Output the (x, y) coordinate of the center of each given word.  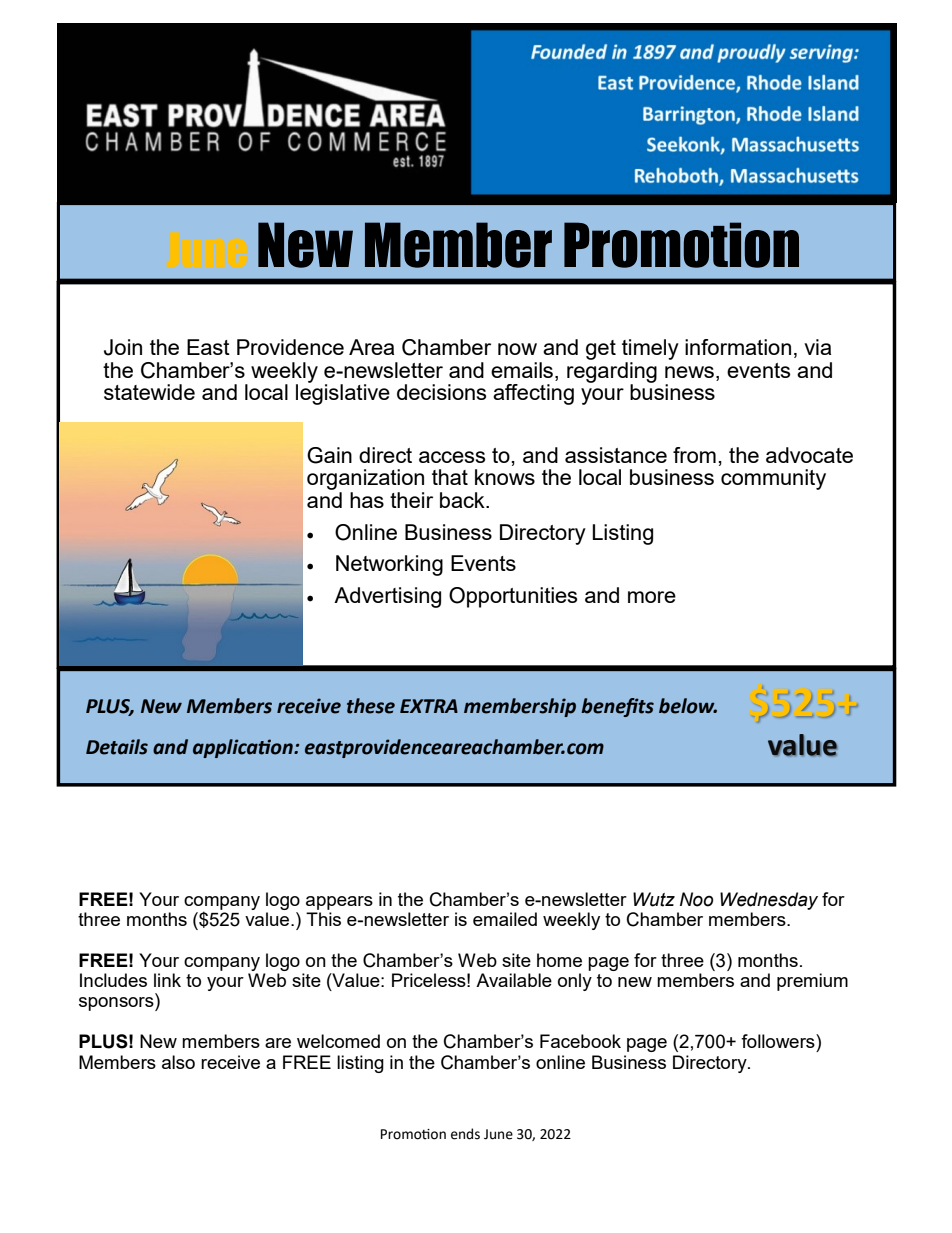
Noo (696, 899)
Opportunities (513, 597)
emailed (505, 919)
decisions (441, 392)
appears (339, 903)
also (178, 1062)
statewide (149, 392)
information (738, 347)
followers (779, 1041)
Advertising (387, 597)
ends (465, 1134)
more (652, 597)
